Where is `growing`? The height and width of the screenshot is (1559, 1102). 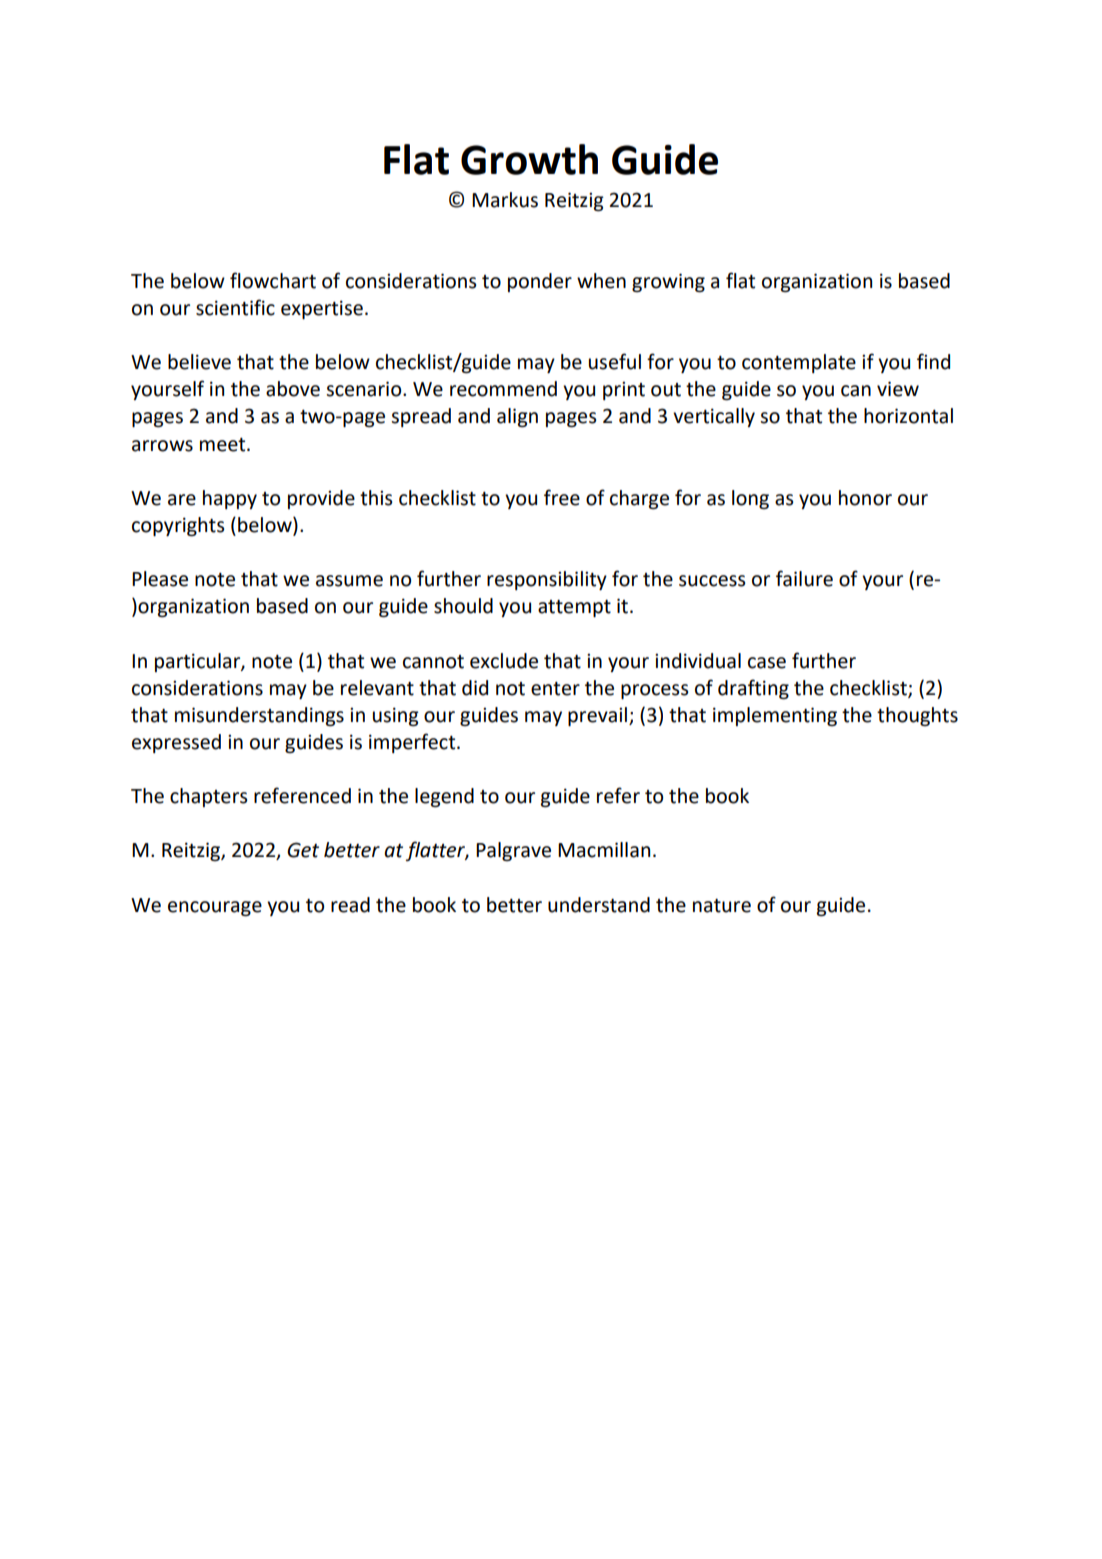
growing is located at coordinates (668, 282).
